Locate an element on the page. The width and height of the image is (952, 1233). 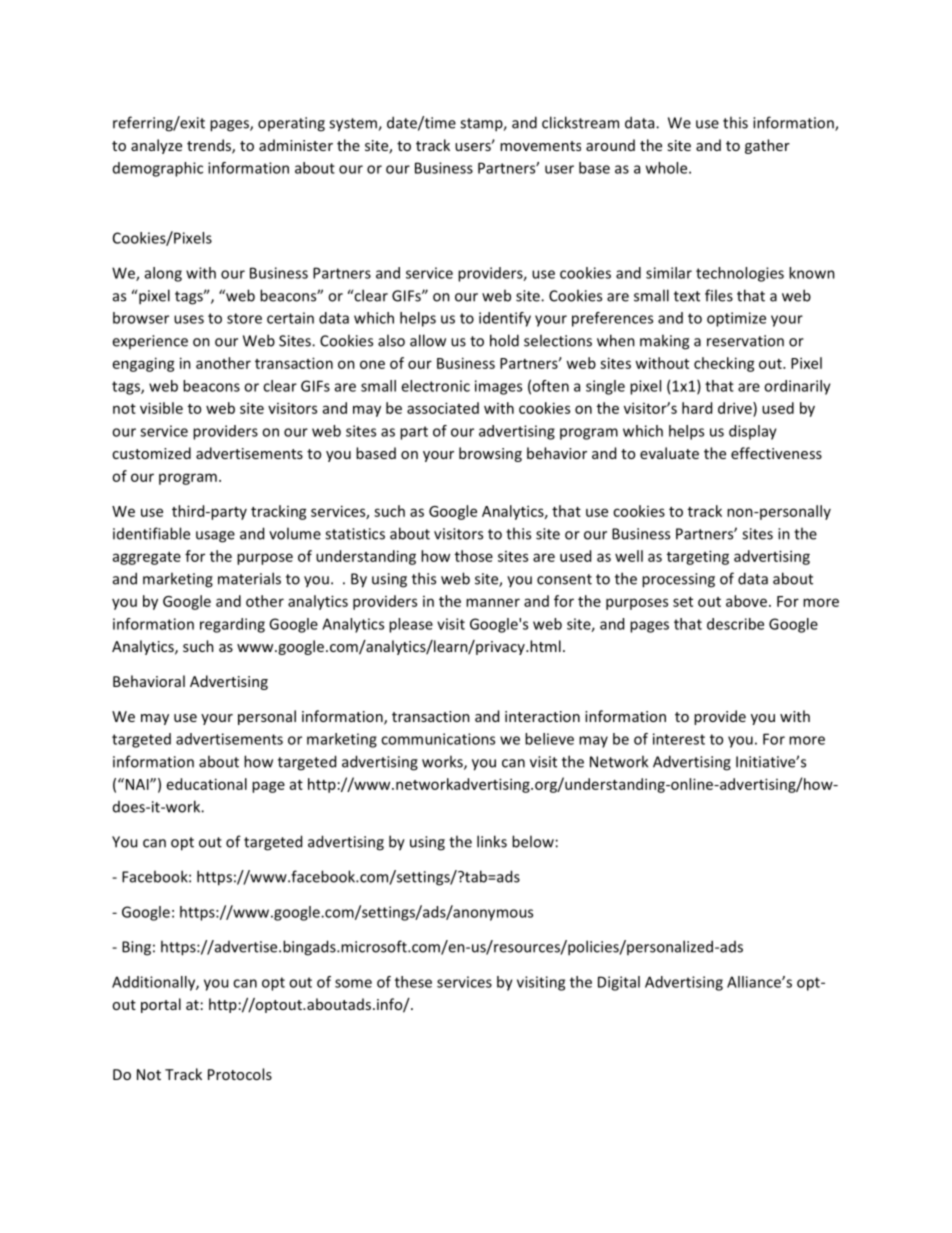
above is located at coordinates (746, 601).
